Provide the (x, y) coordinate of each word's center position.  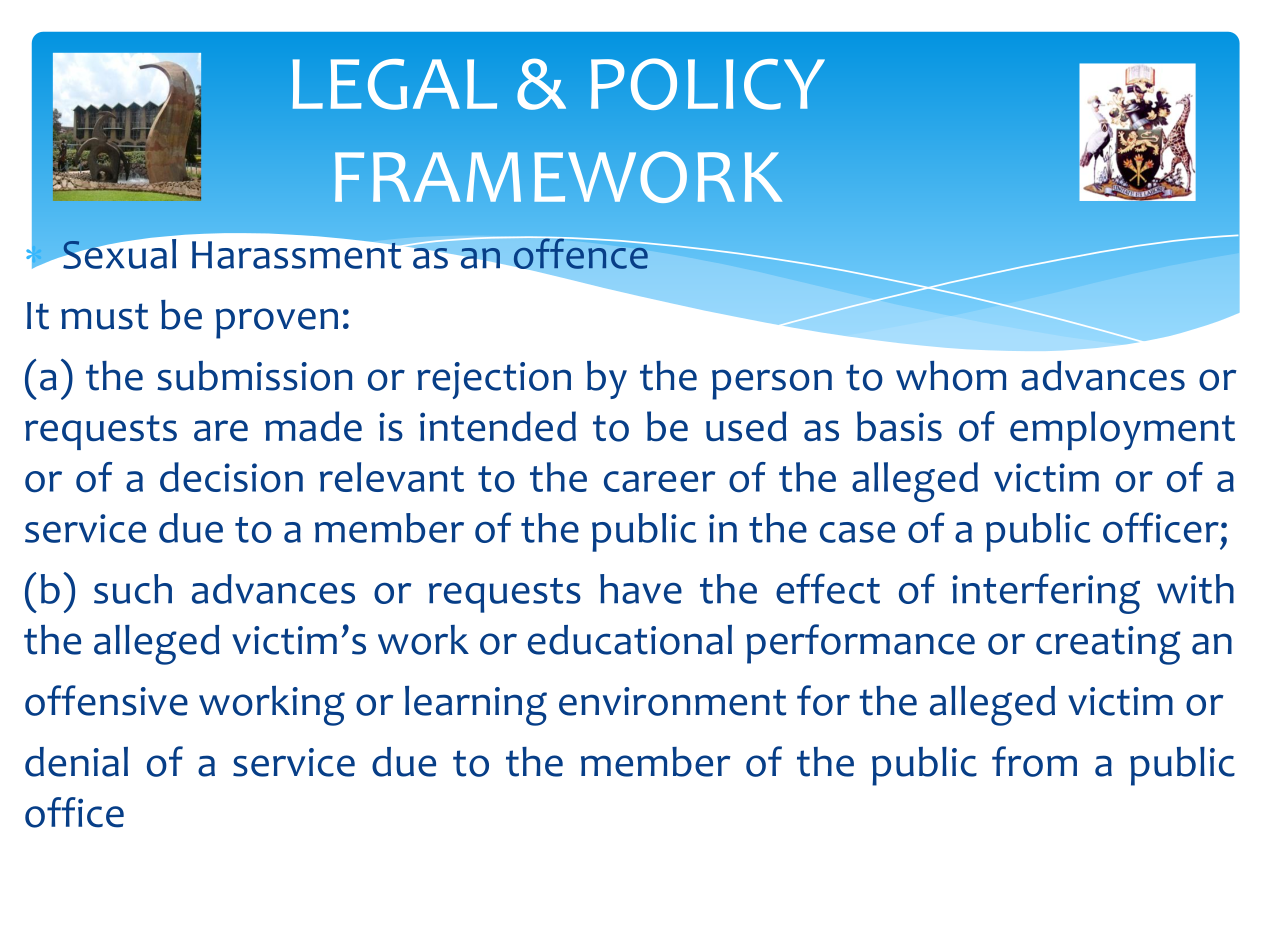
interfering (1046, 593)
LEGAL (395, 84)
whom (951, 376)
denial (76, 762)
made (313, 426)
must (104, 316)
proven (277, 323)
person (772, 384)
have (641, 589)
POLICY (708, 84)
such (133, 589)
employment (1122, 430)
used (746, 426)
